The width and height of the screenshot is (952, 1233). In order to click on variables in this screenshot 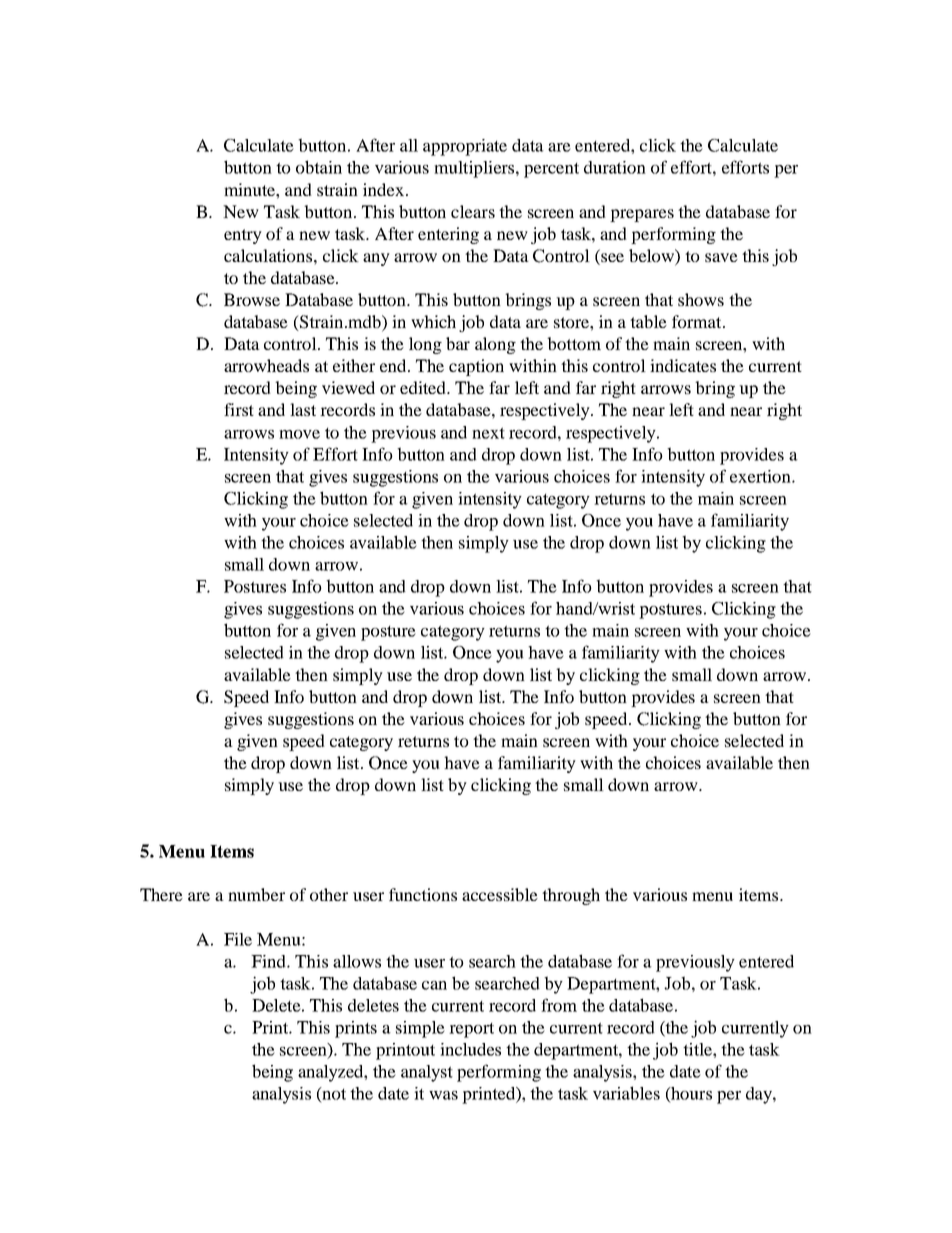, I will do `click(626, 1093)`.
